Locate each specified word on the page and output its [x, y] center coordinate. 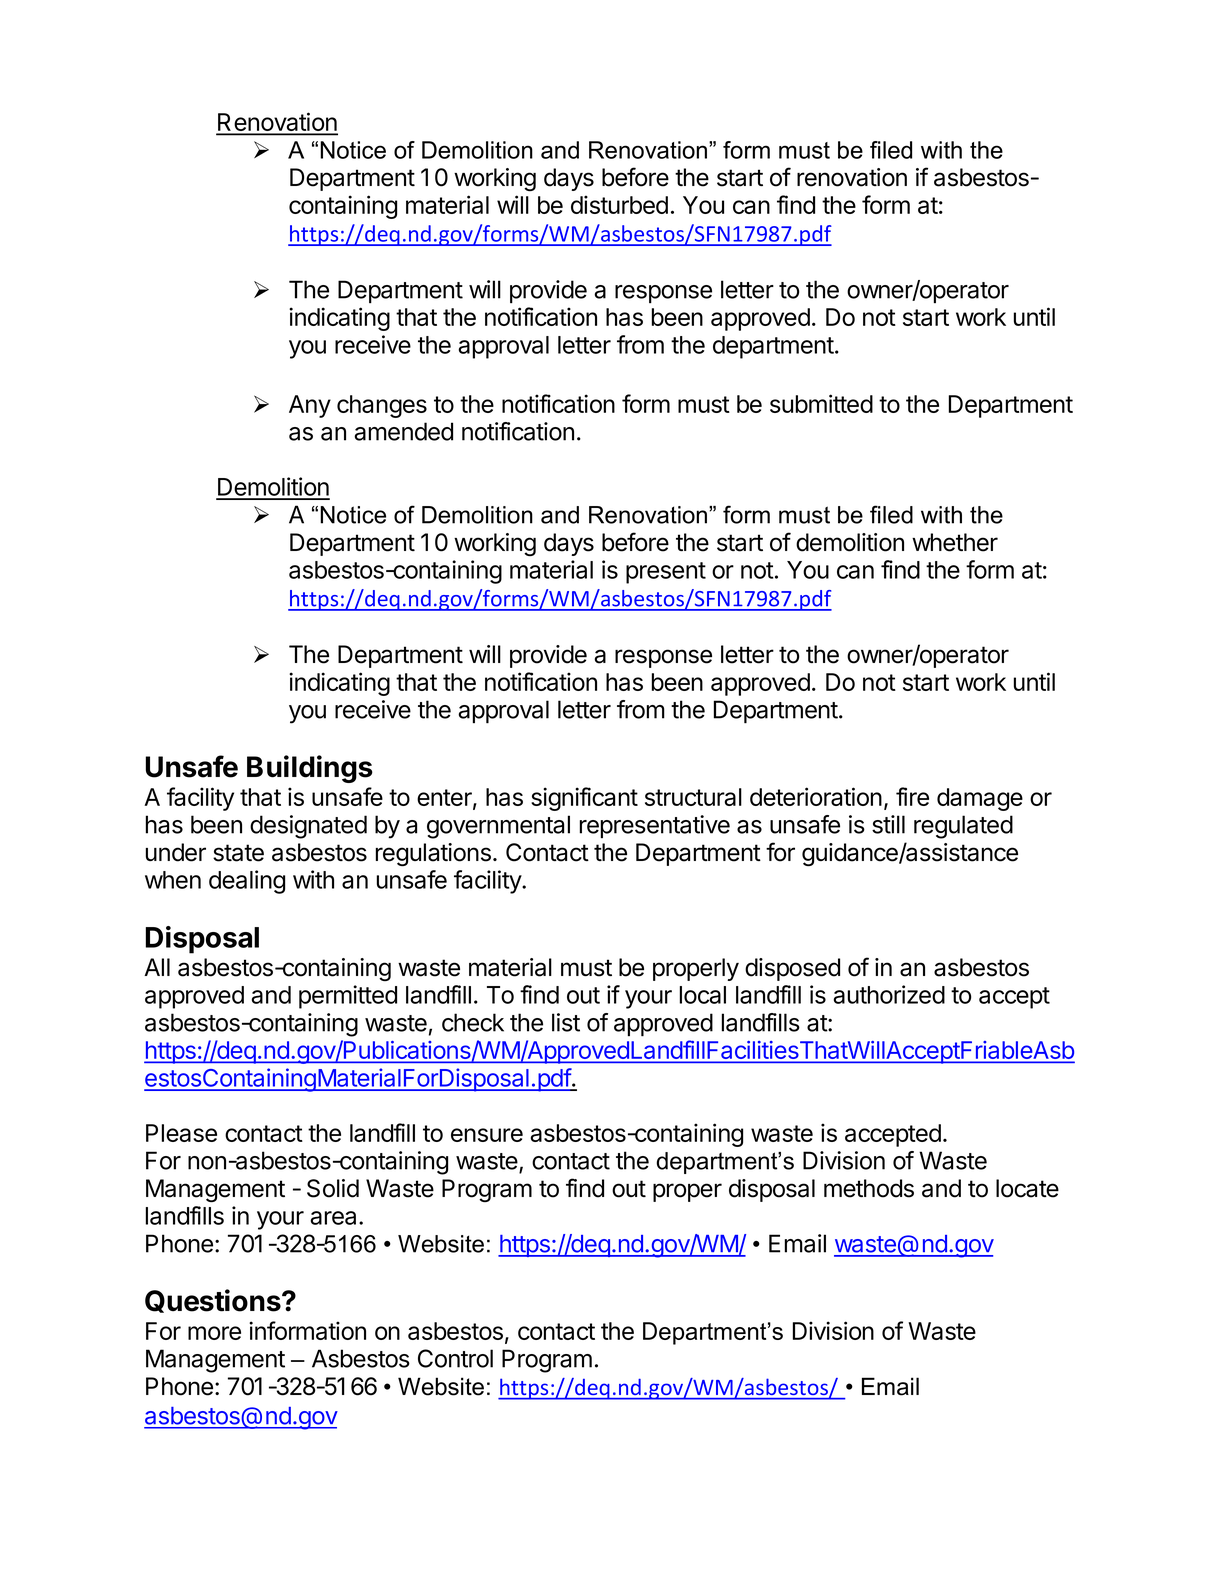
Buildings [310, 769]
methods [869, 1188]
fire [912, 796]
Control [455, 1358]
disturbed [619, 204]
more [214, 1333]
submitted [821, 403]
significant [584, 799]
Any [310, 406]
